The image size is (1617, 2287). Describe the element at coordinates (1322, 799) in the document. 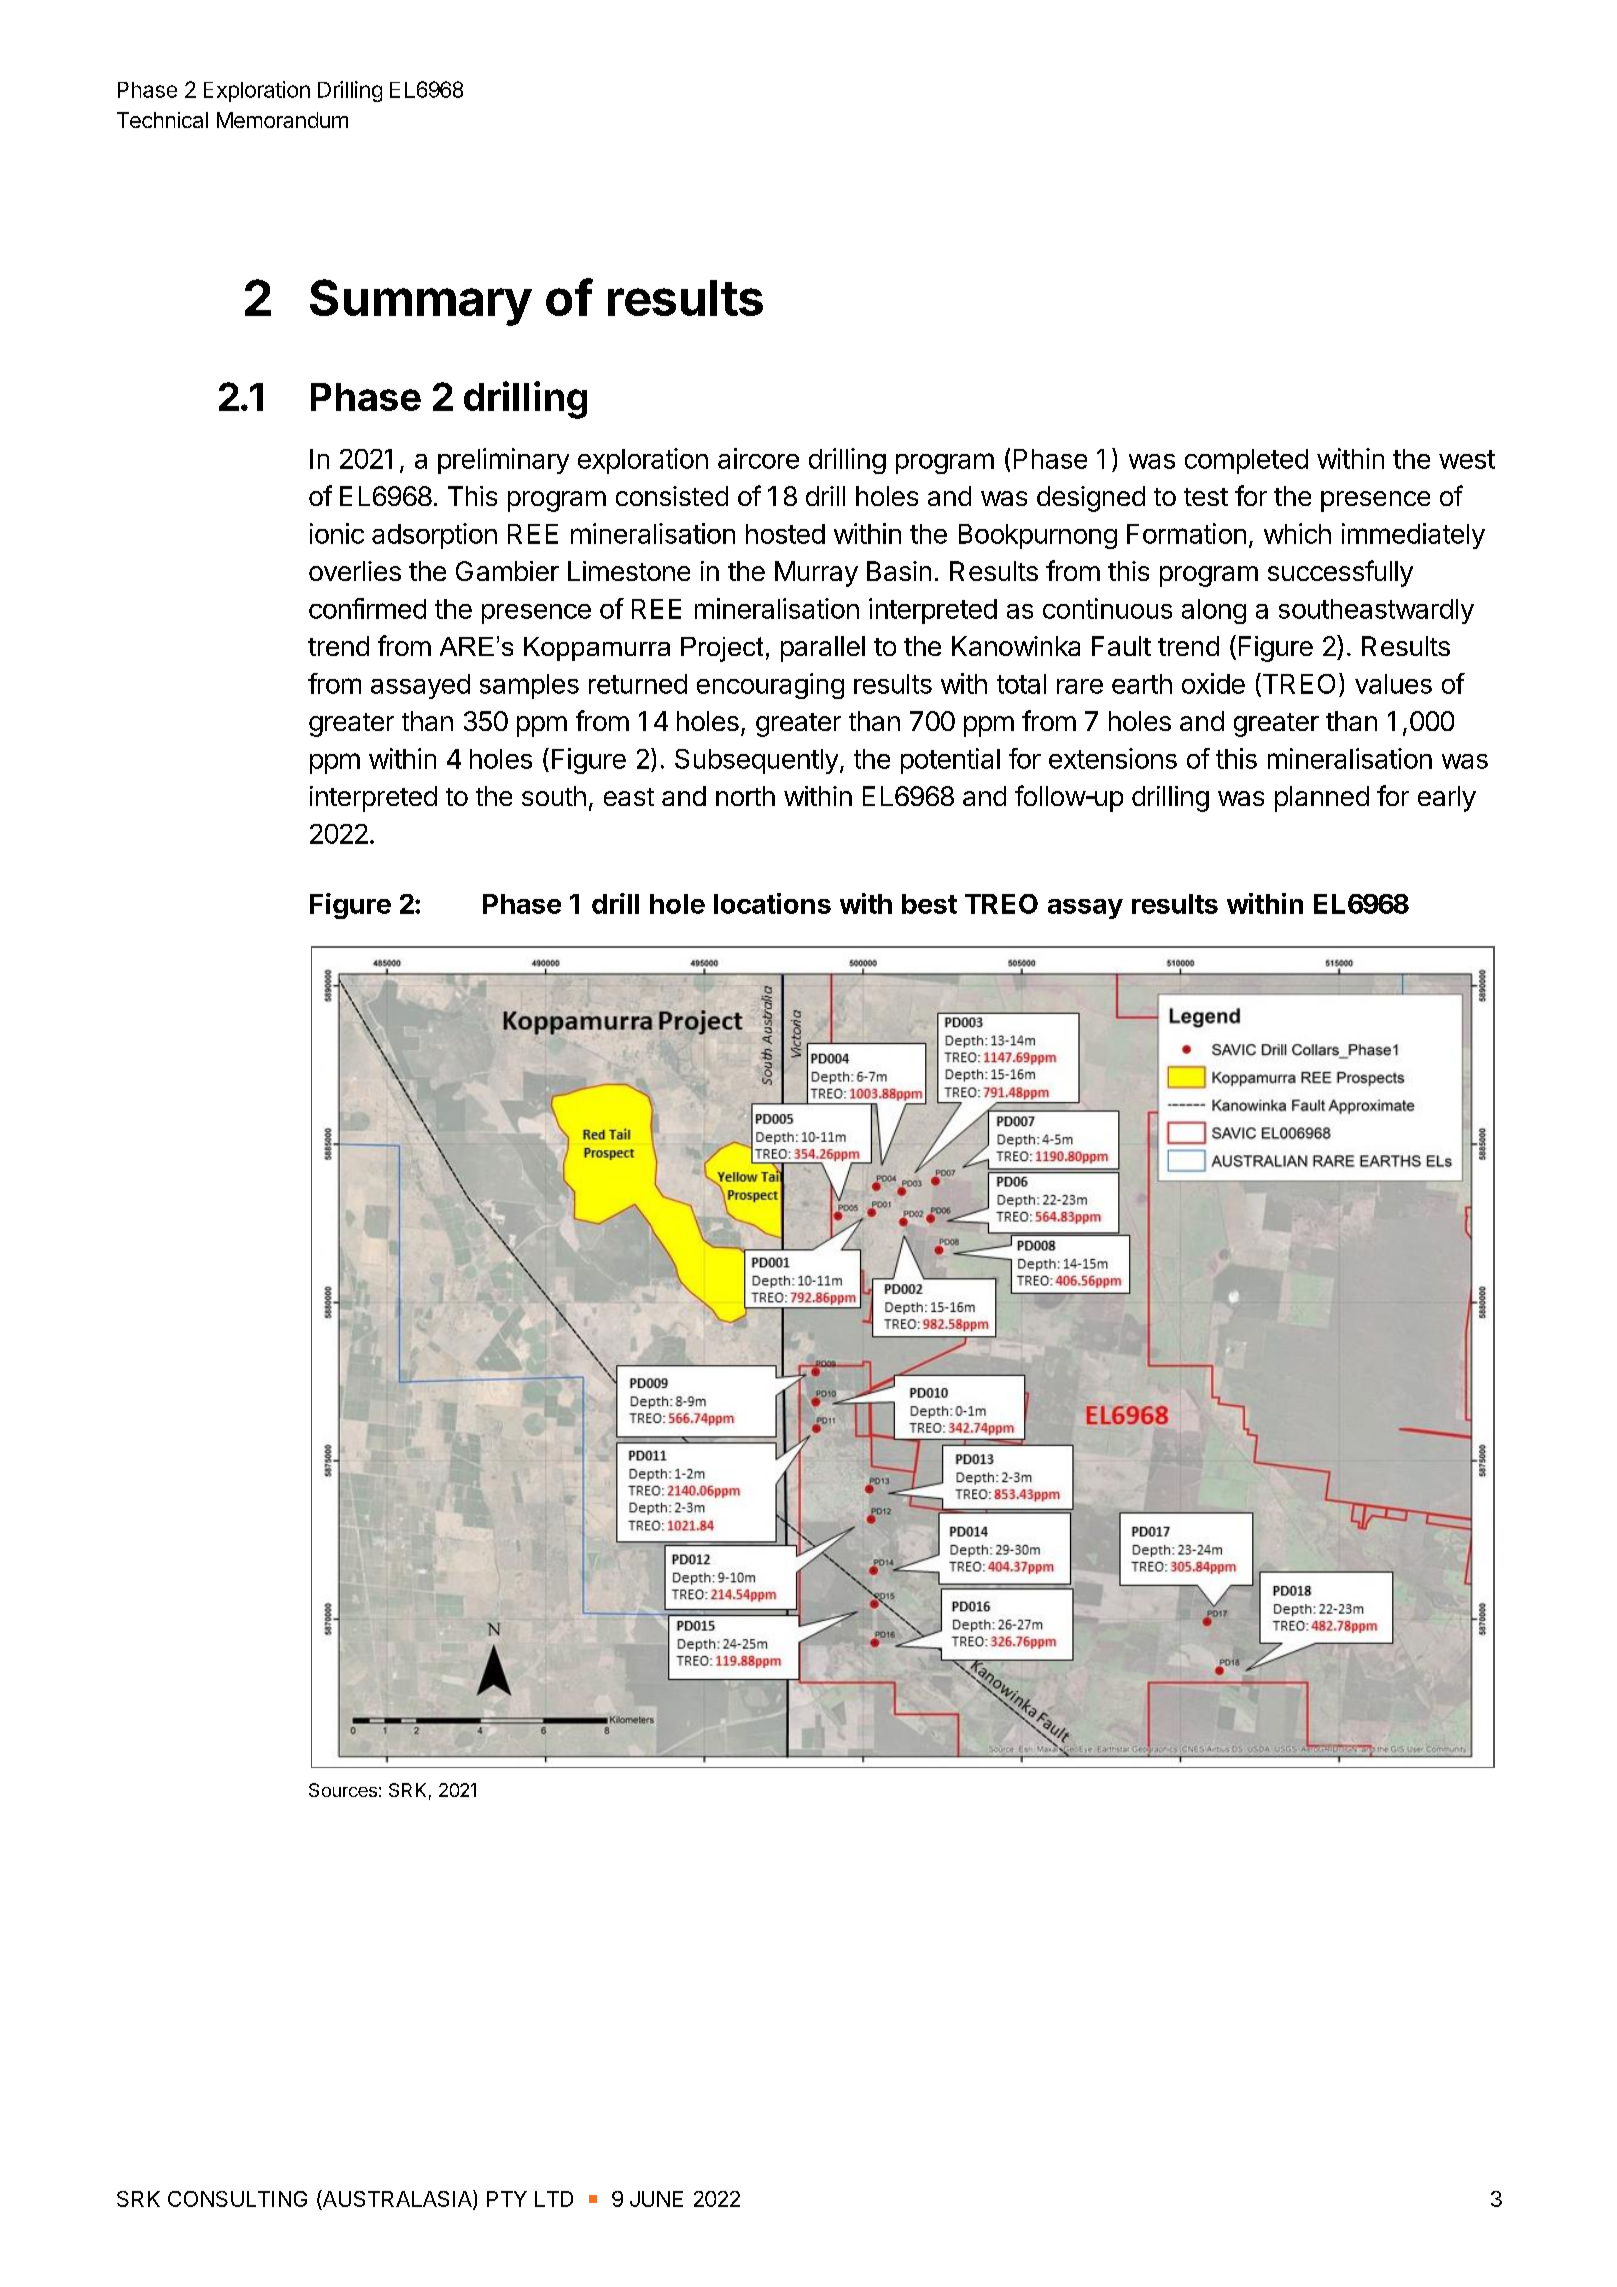

I see `planned` at that location.
